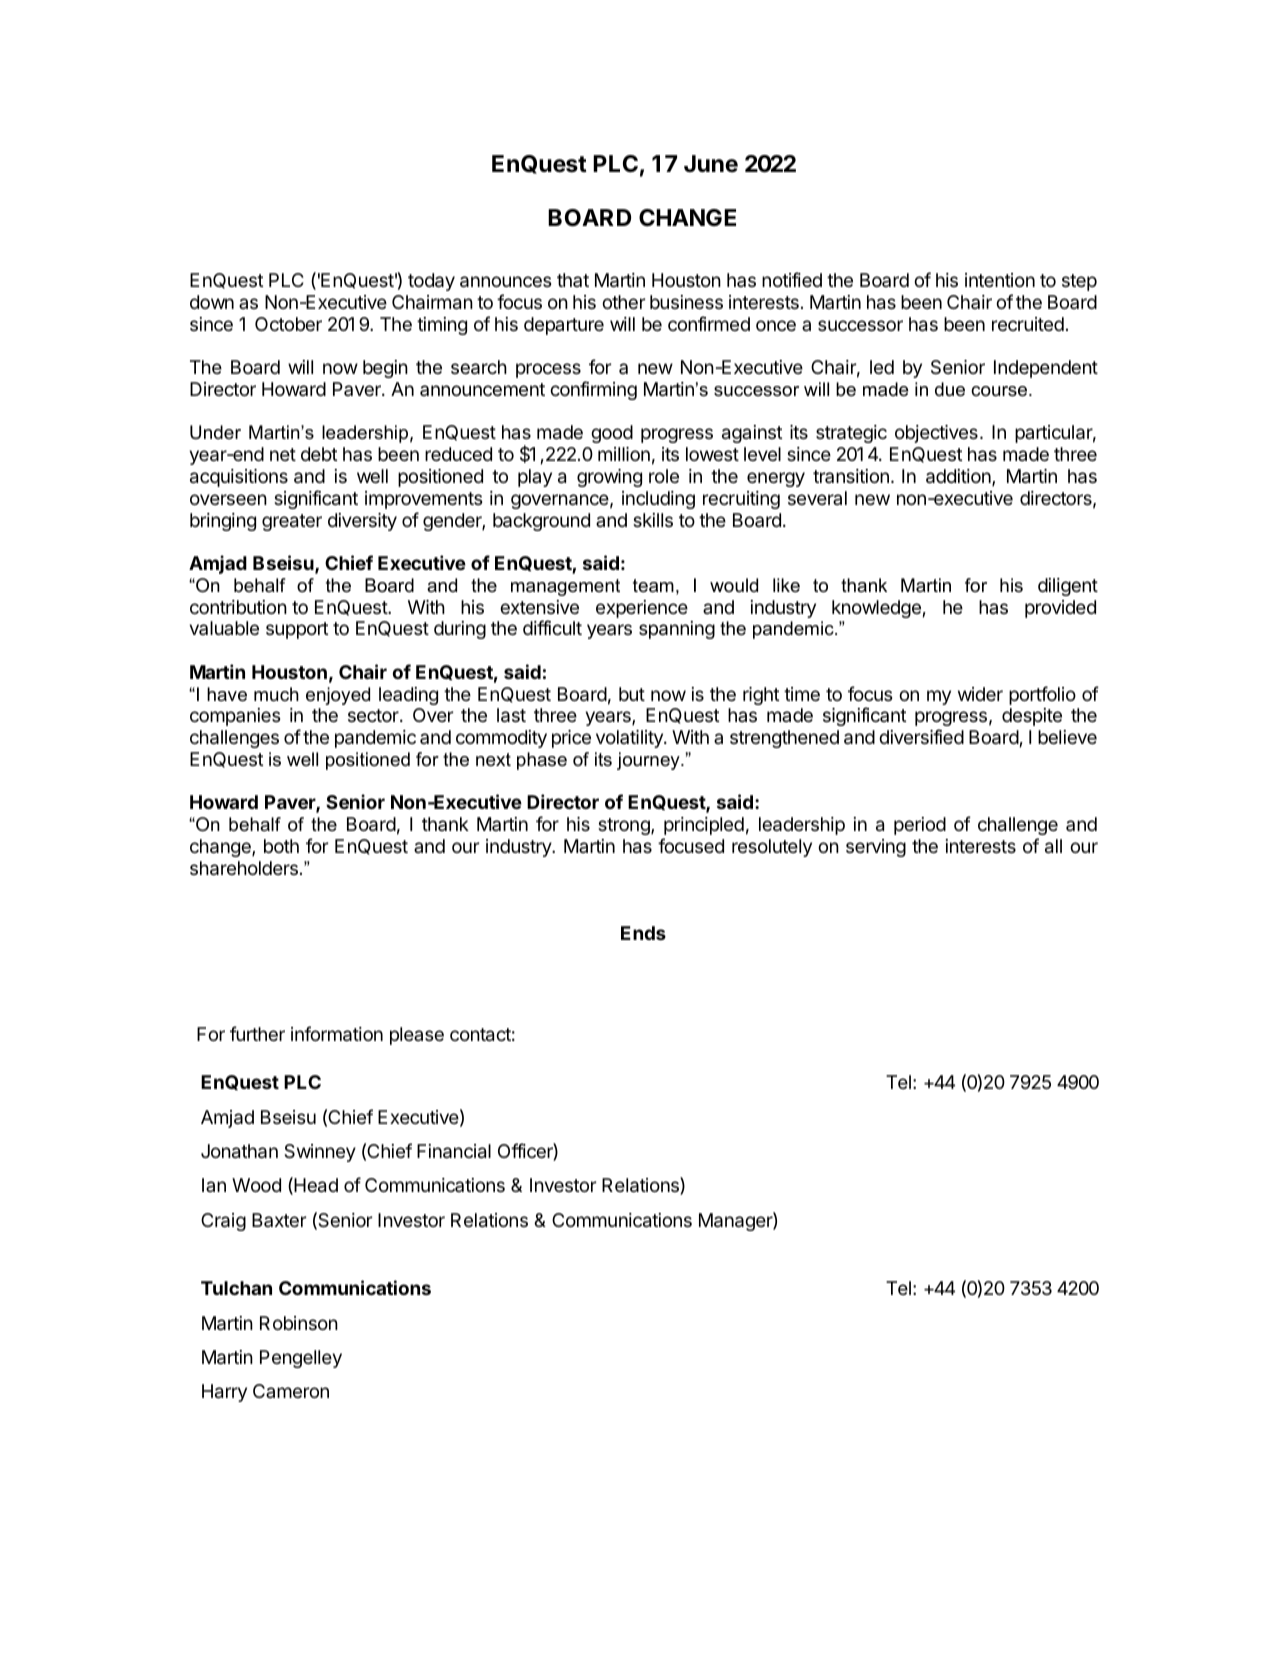  Describe the element at coordinates (936, 434) in the page. I see `objectives` at that location.
